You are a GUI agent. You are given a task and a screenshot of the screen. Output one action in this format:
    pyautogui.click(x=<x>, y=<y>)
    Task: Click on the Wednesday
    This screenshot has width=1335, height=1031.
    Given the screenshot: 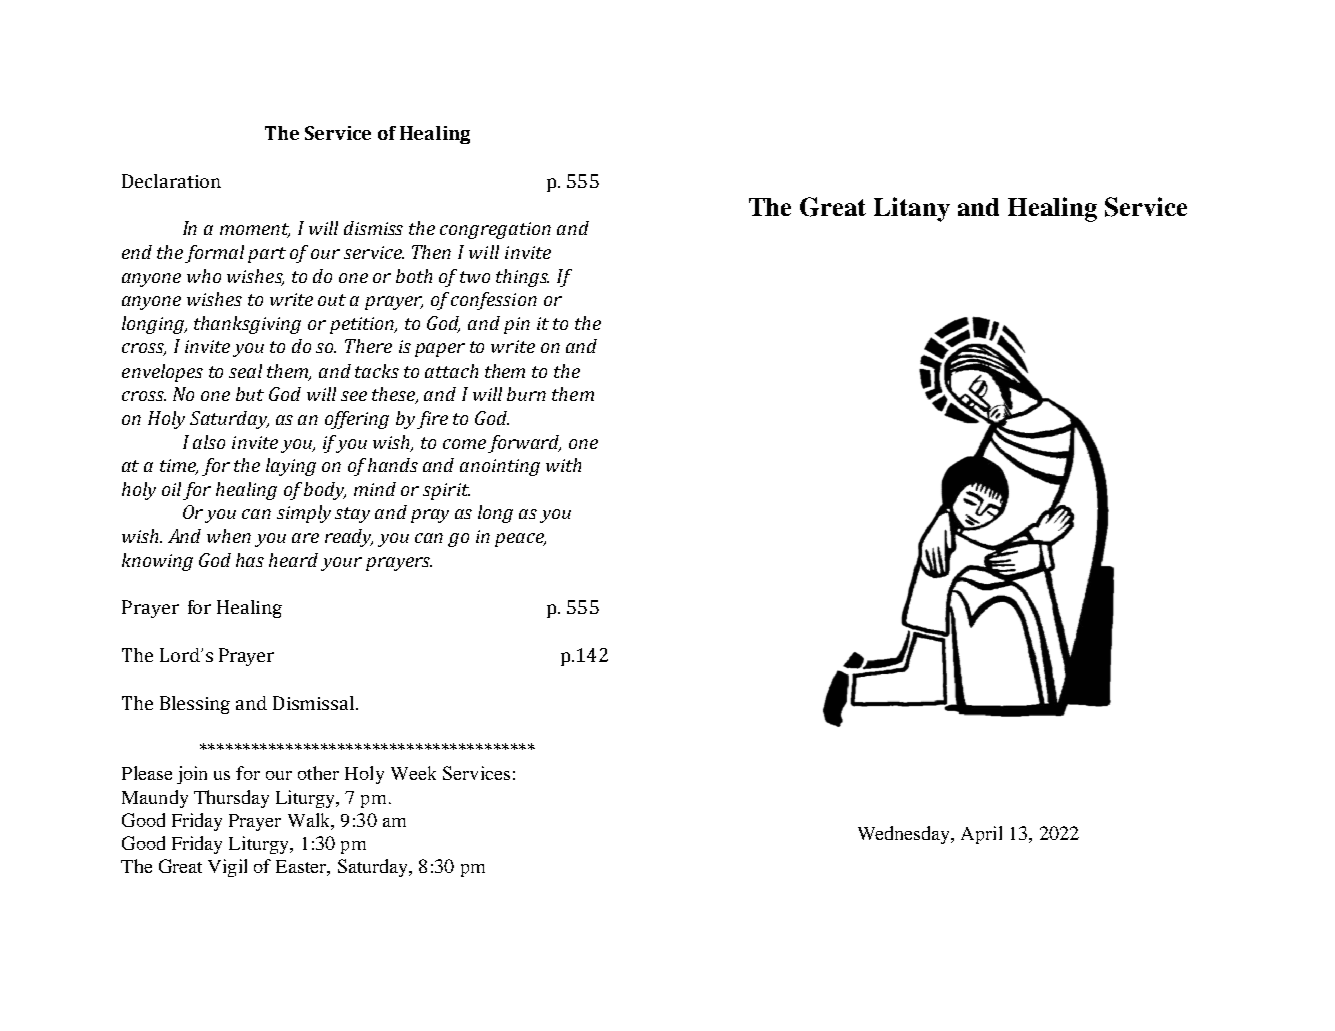 What is the action you would take?
    pyautogui.click(x=905, y=835)
